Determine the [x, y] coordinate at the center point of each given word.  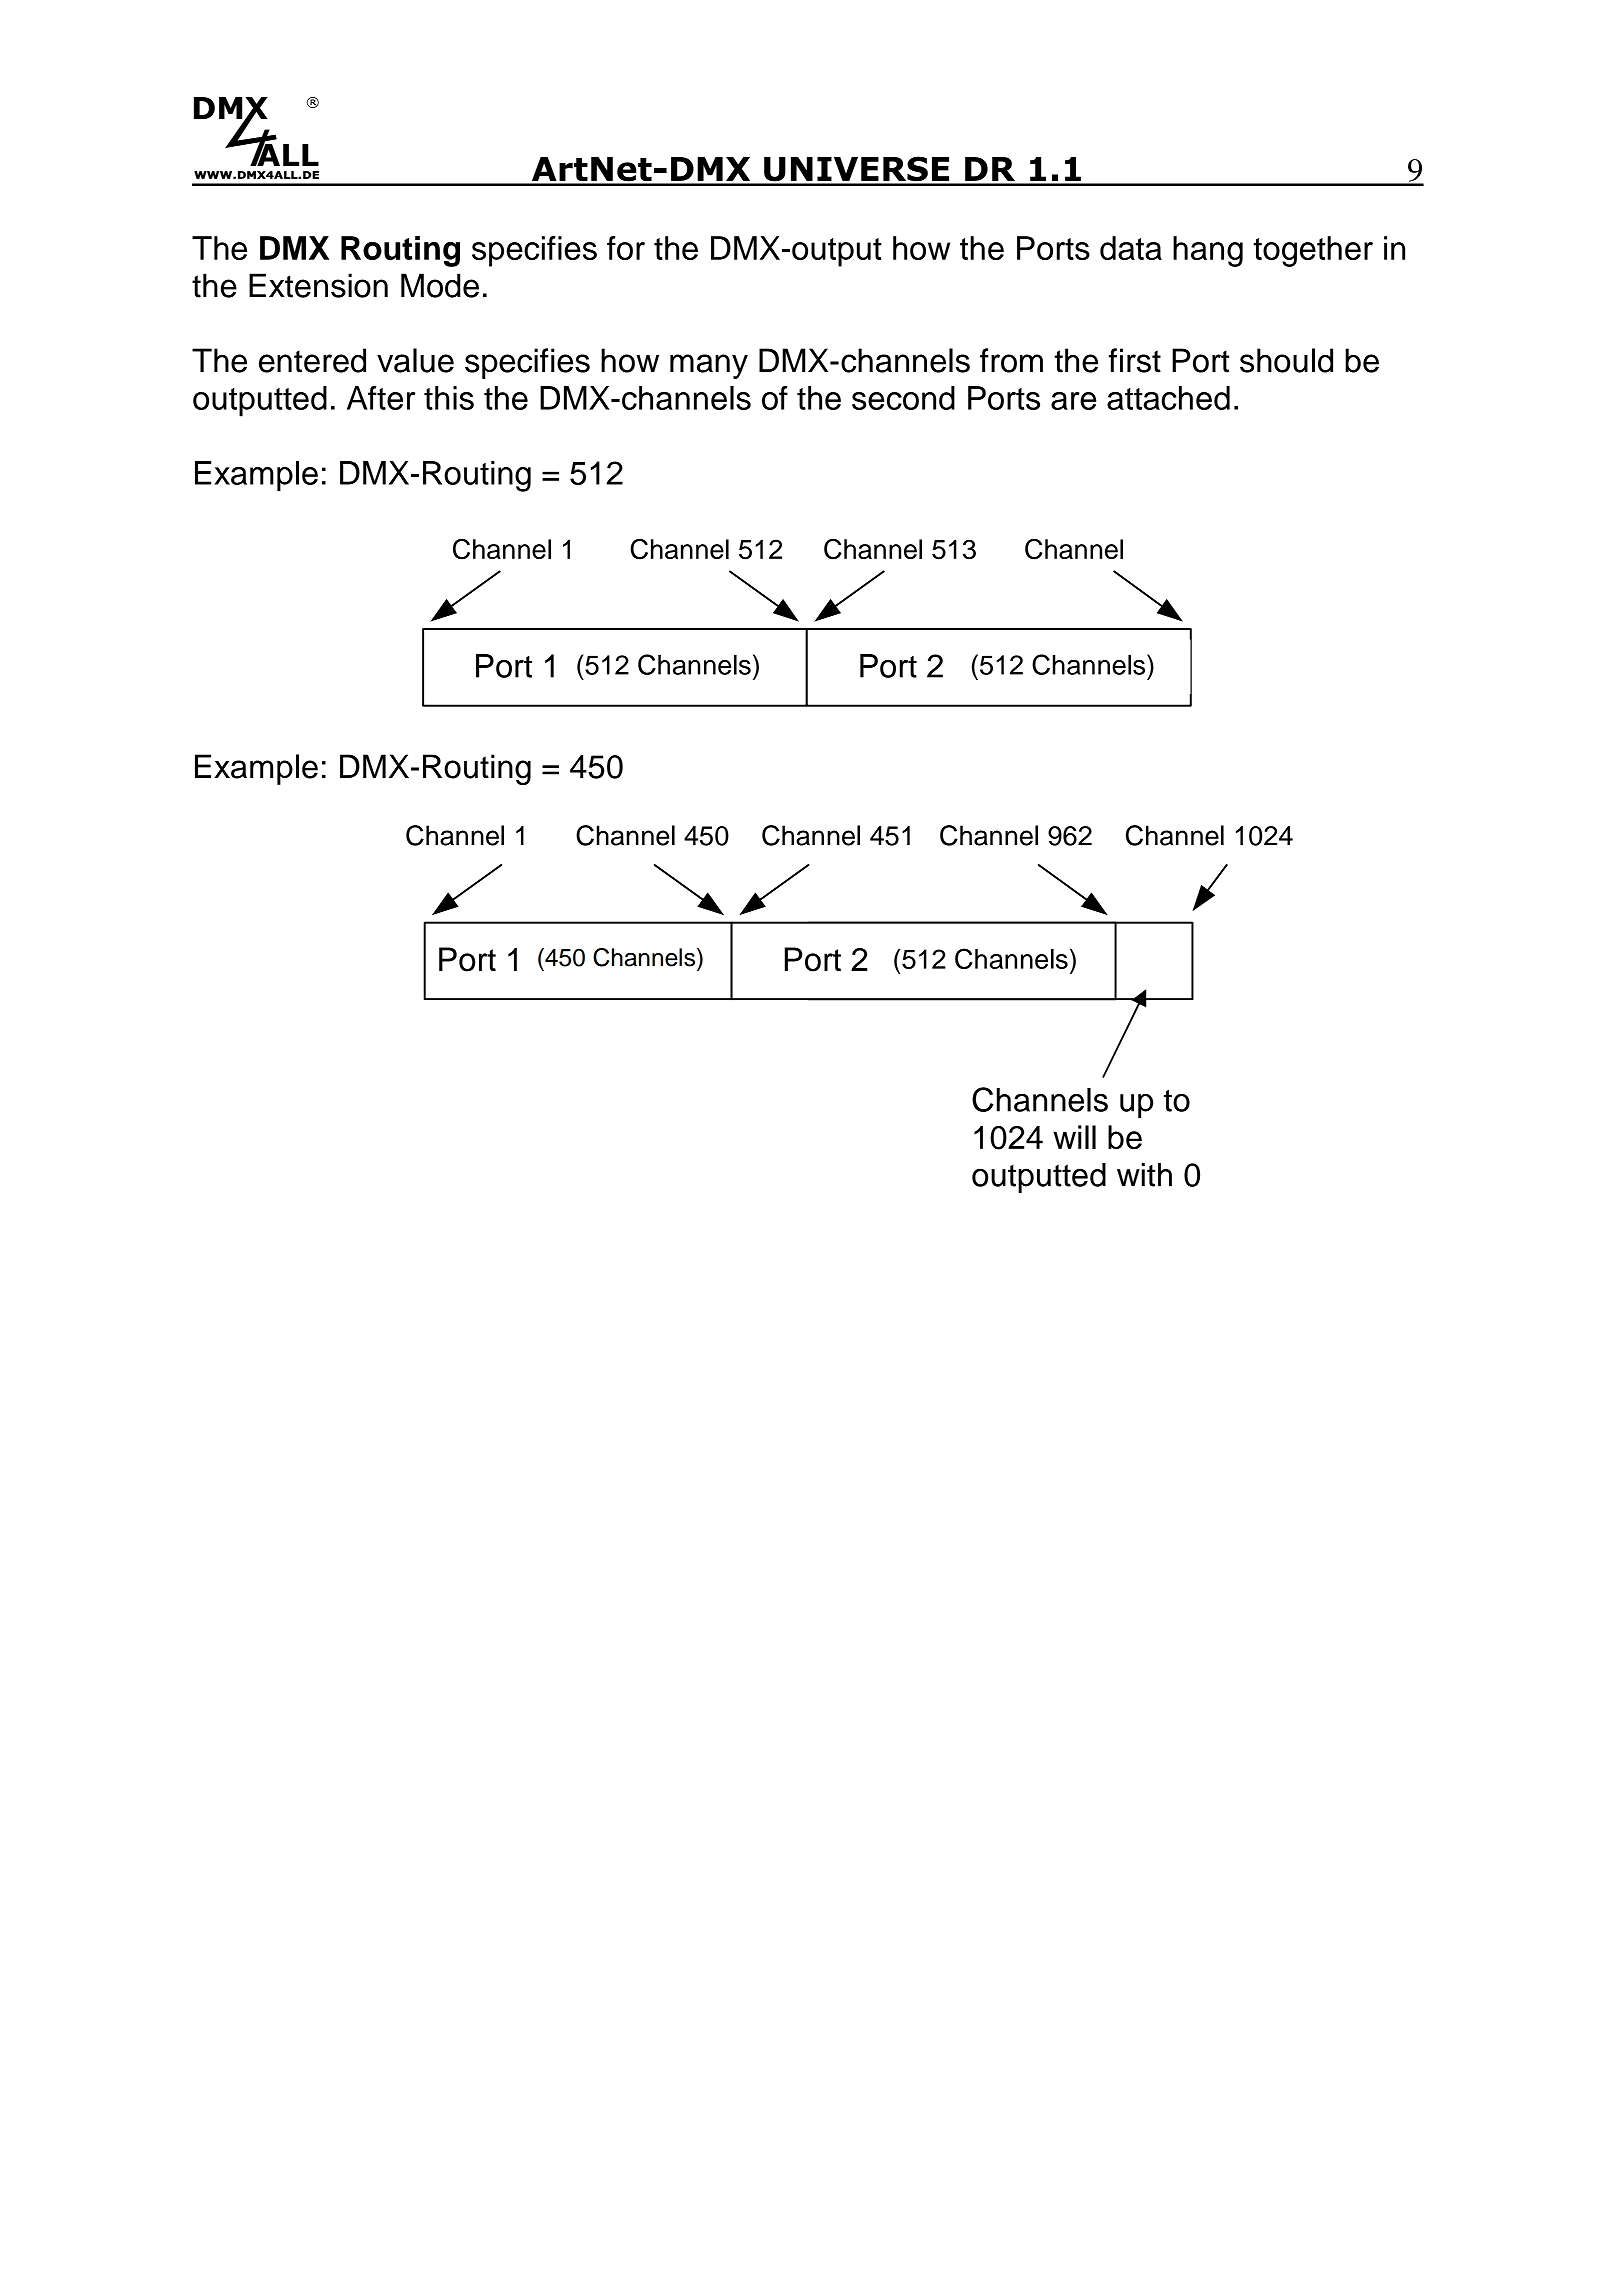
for [626, 248]
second [903, 398]
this [449, 398]
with [1144, 1175]
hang [1208, 251]
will [1074, 1137]
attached [1168, 398]
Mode [440, 285]
